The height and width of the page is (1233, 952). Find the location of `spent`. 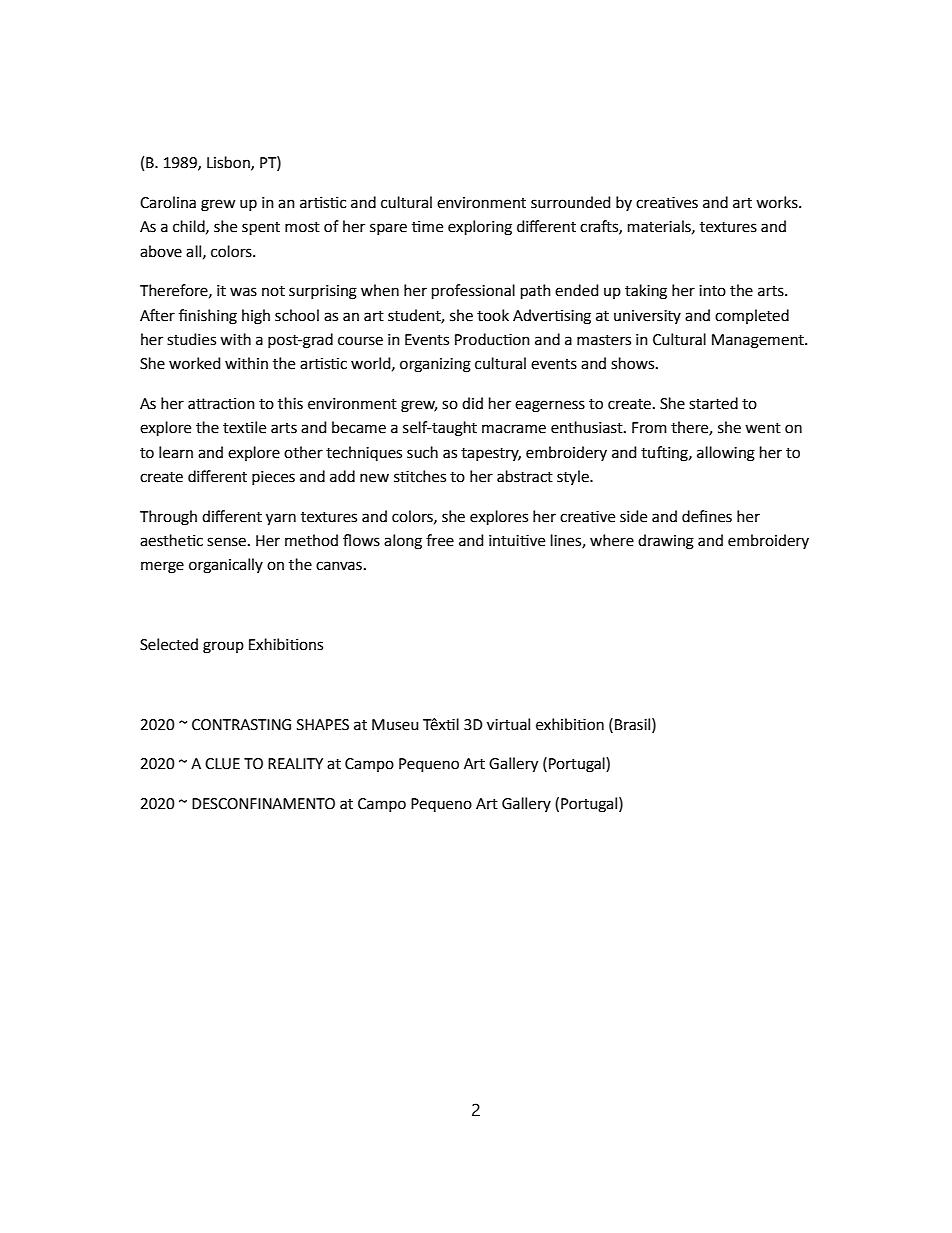

spent is located at coordinates (261, 228).
